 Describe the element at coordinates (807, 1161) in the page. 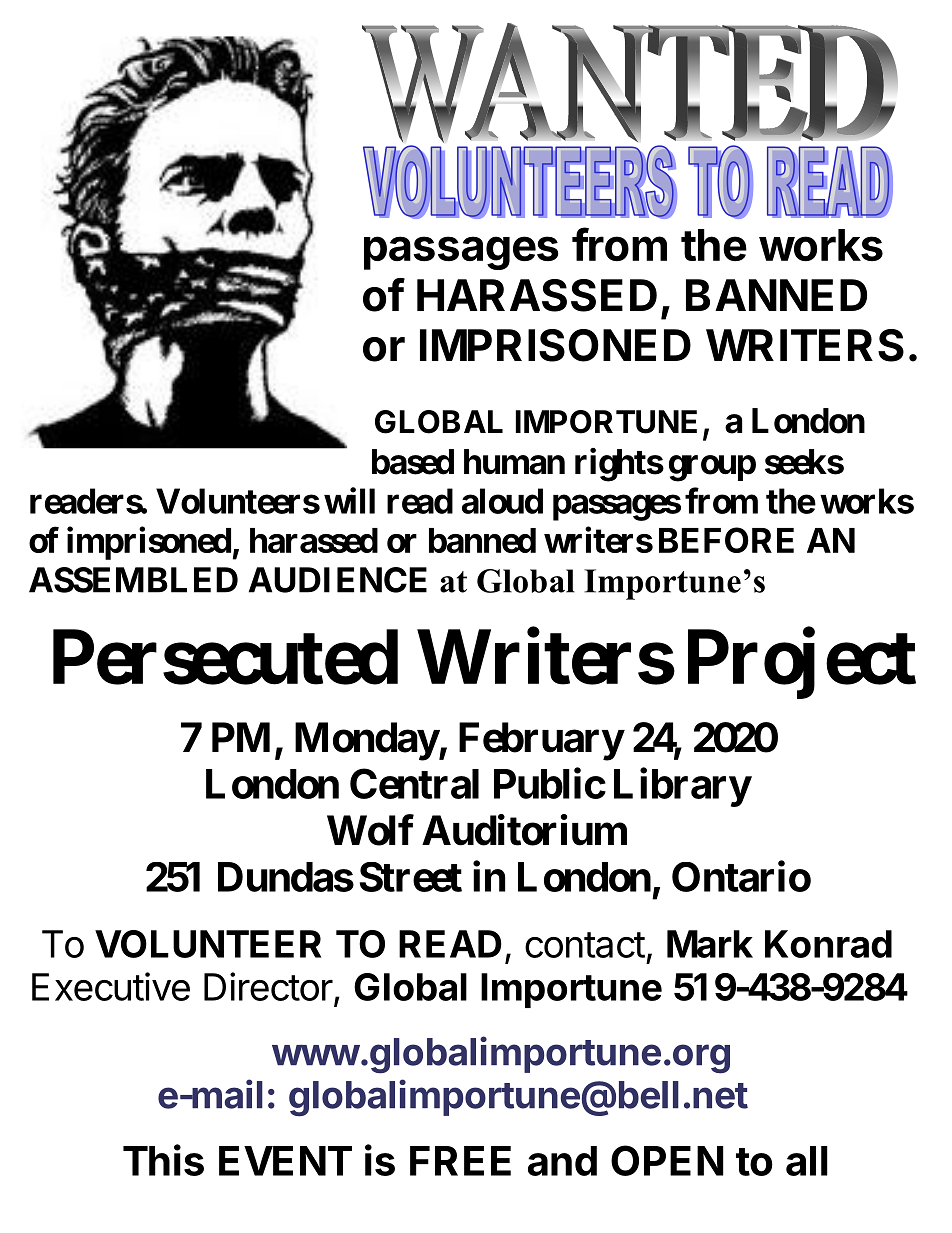

I see `all` at that location.
